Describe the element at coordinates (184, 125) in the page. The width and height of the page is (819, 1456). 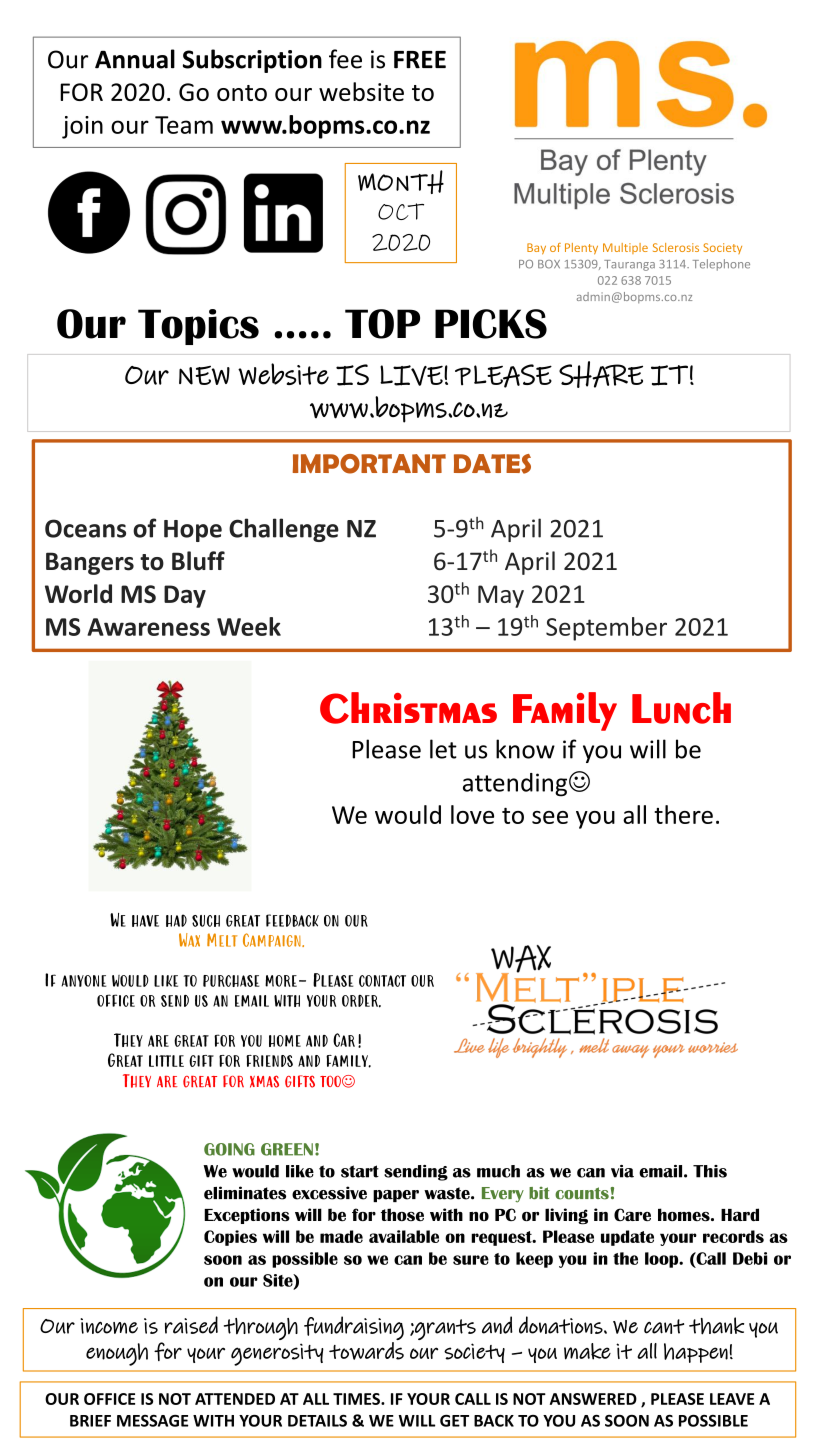
I see `Team` at that location.
